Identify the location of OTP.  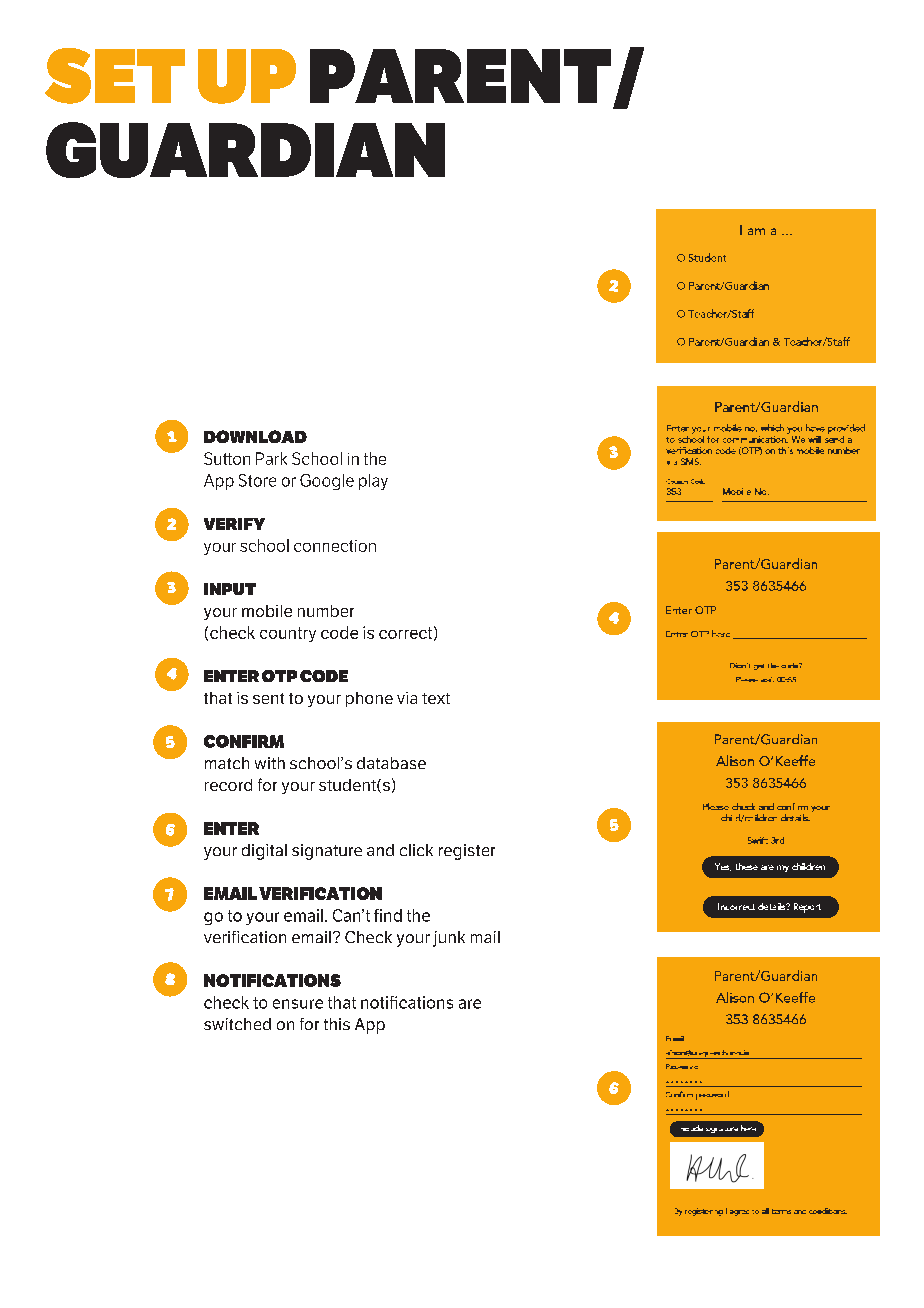
(279, 676).
